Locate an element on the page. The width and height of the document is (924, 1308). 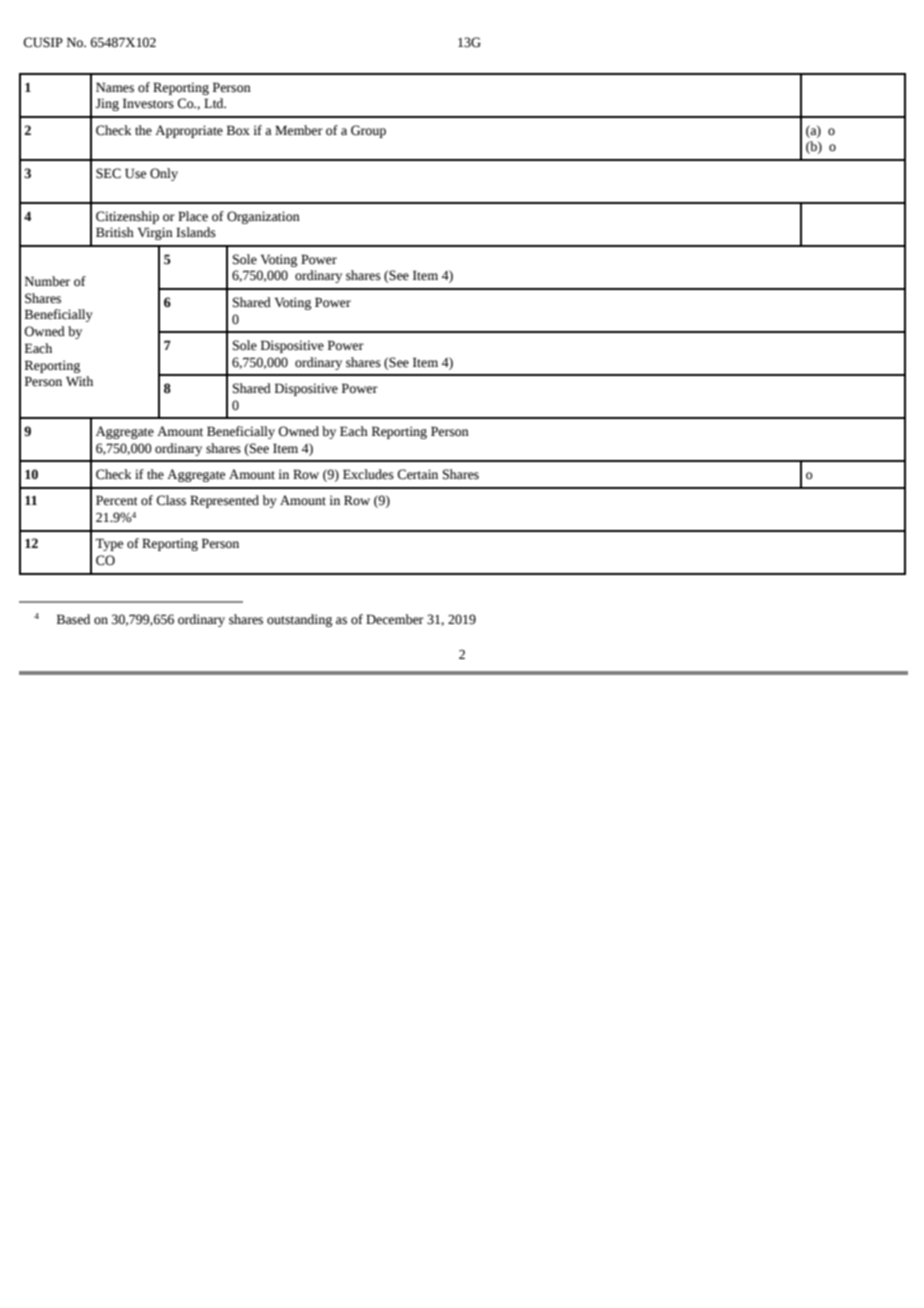
outstanding is located at coordinates (299, 620).
